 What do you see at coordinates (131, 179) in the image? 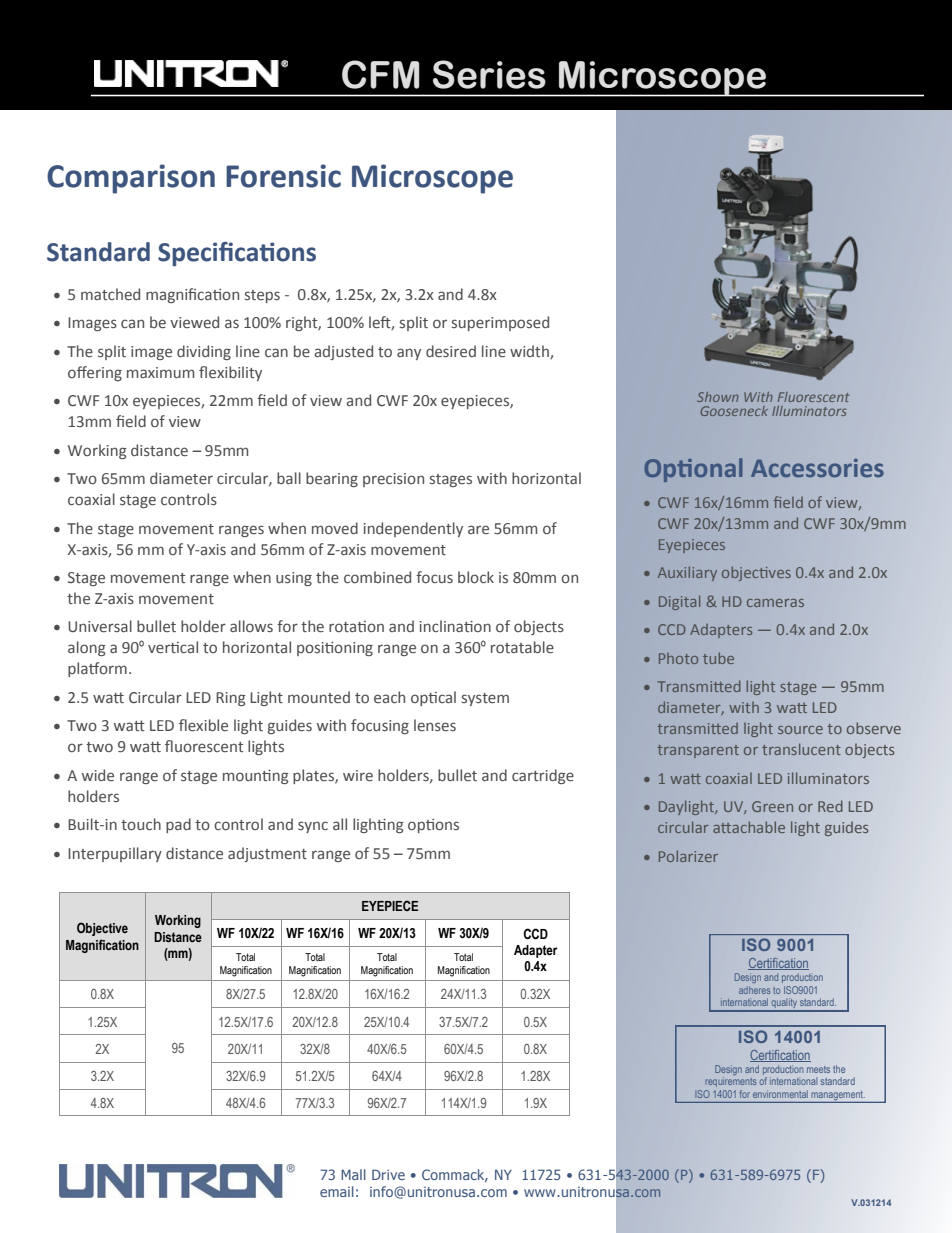
I see `Comparison` at bounding box center [131, 179].
